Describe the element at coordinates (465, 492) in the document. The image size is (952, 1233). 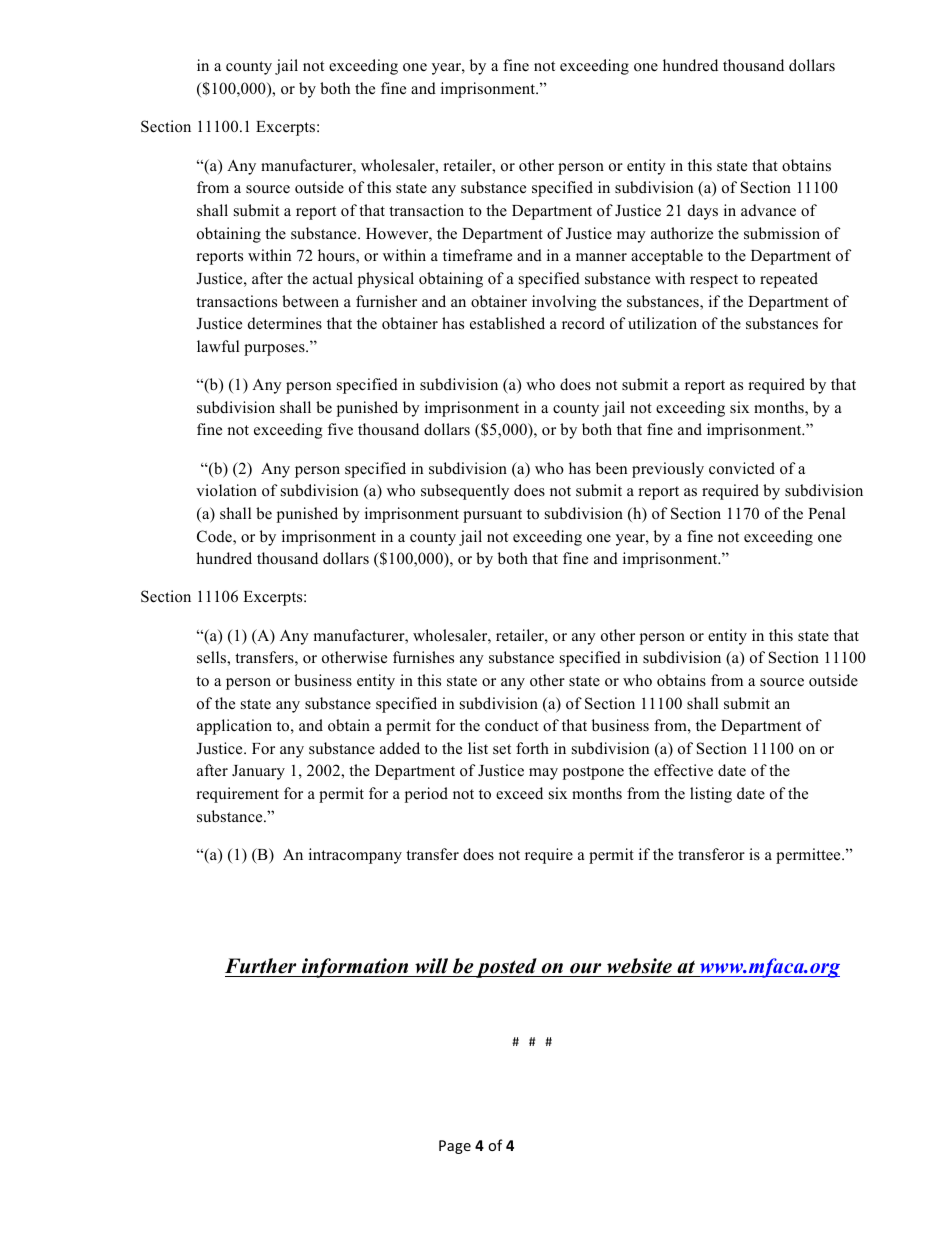
I see `subsequently` at that location.
